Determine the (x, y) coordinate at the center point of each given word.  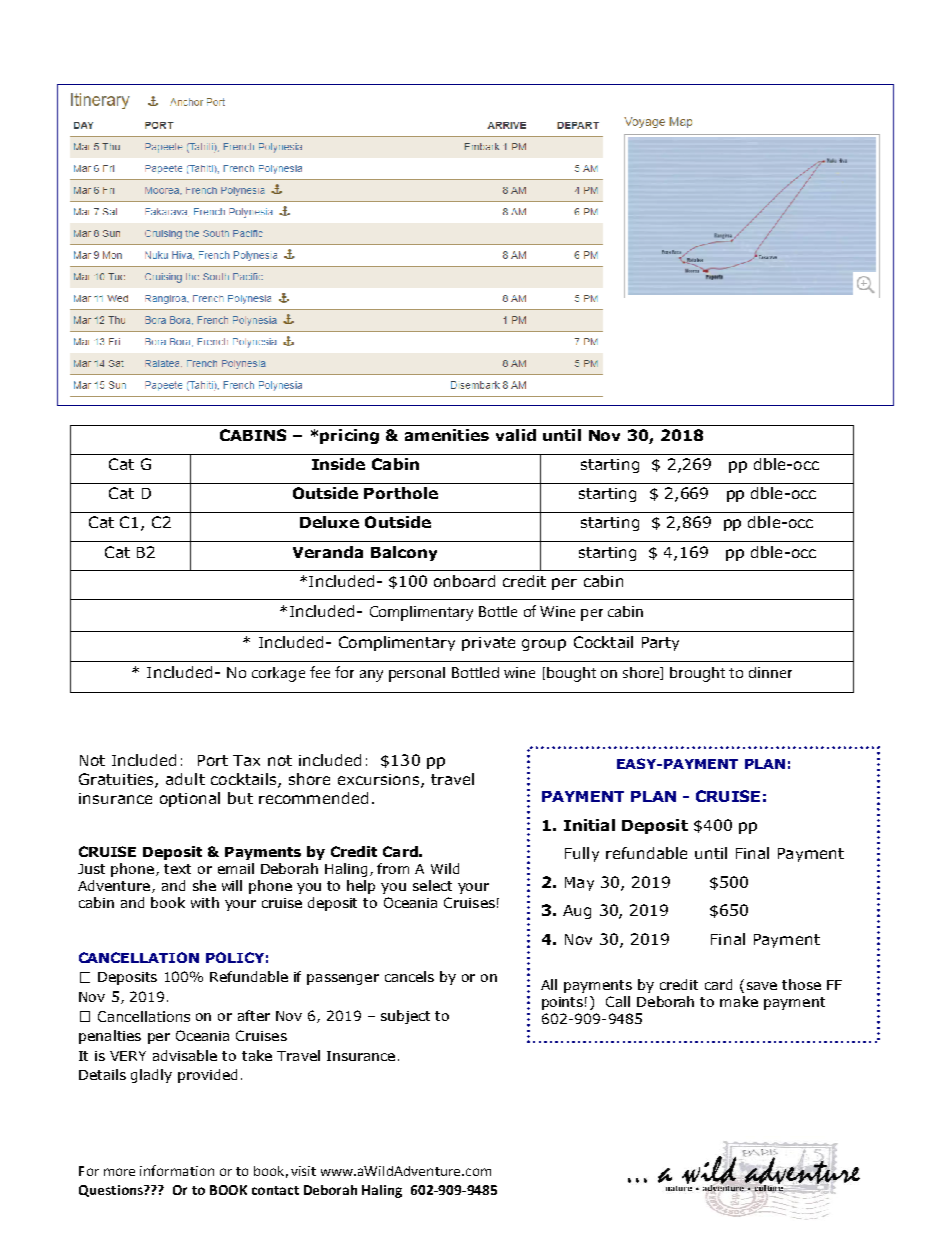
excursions (380, 780)
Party (660, 644)
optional (190, 799)
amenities (447, 435)
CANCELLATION (139, 957)
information (177, 1170)
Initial (589, 825)
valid (516, 435)
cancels (409, 976)
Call (618, 1001)
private (488, 644)
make (739, 1001)
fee (320, 672)
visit (303, 1171)
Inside (338, 464)
